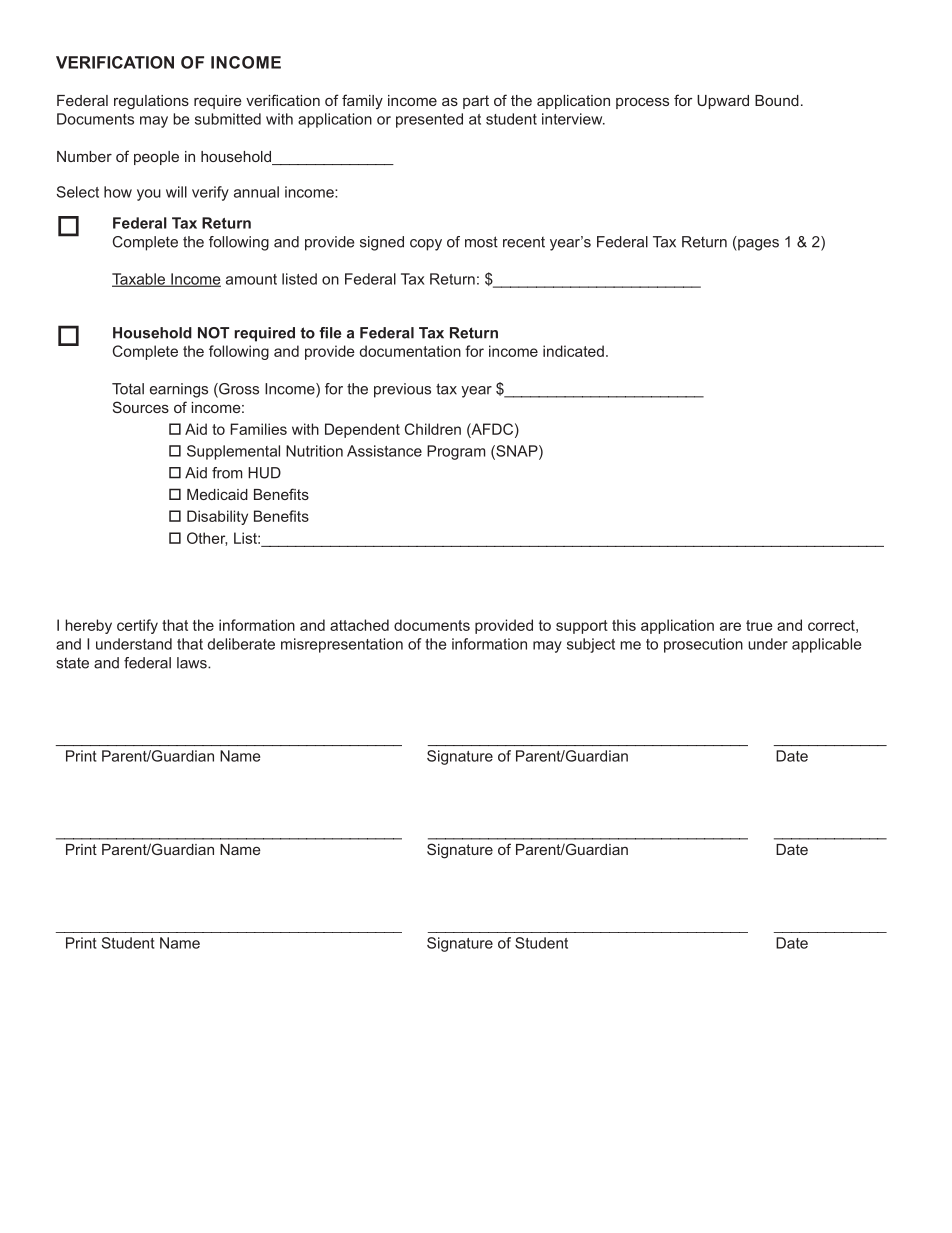 This page has height=1233, width=952. I want to click on Disability, so click(217, 517).
